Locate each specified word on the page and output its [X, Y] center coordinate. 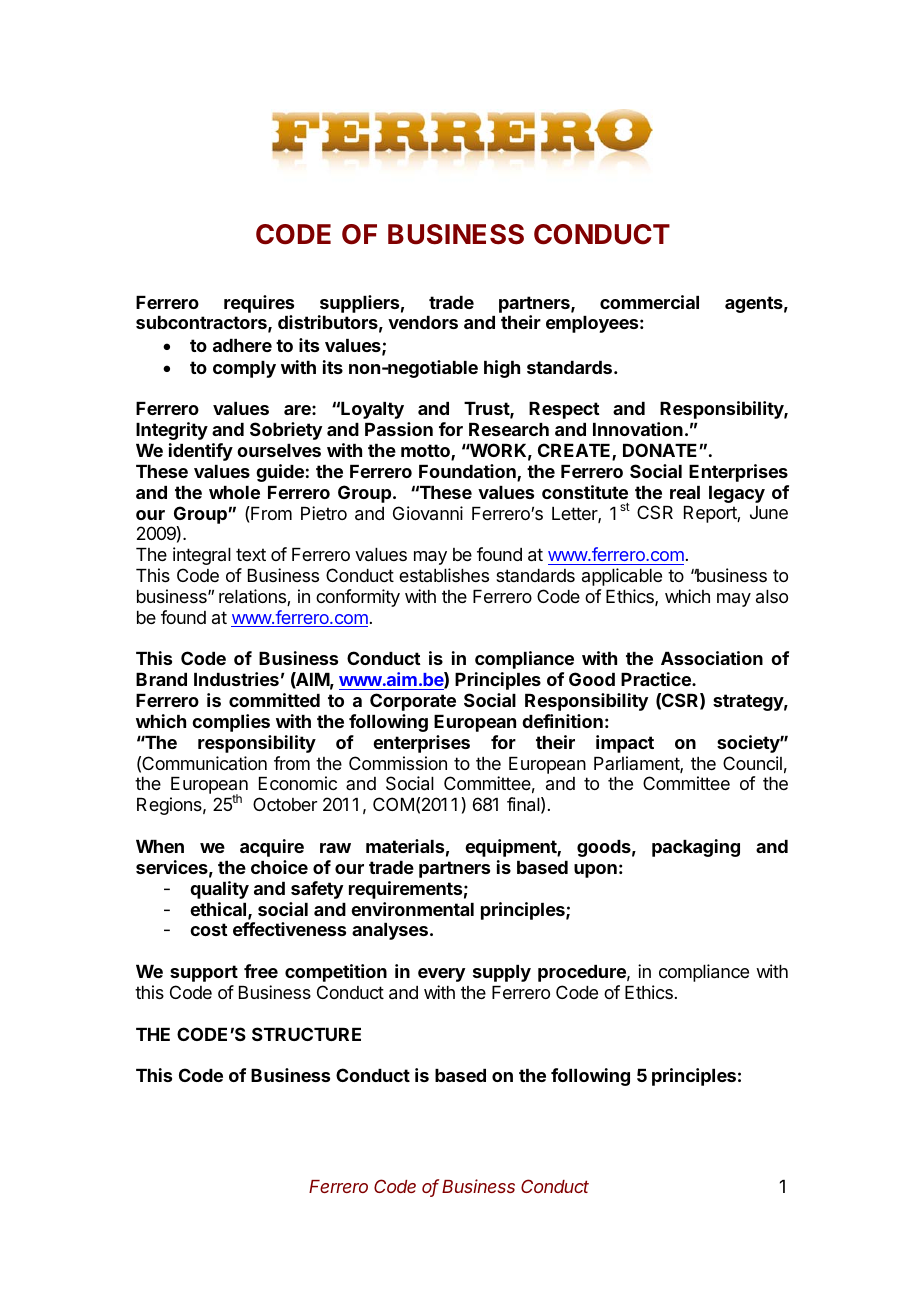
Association [712, 658]
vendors [423, 322]
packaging [696, 848]
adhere [242, 345]
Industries [236, 679]
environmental [412, 909]
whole [234, 492]
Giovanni [428, 513]
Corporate [413, 702]
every [441, 975]
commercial [649, 302]
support [204, 973]
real [685, 492]
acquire [272, 848]
